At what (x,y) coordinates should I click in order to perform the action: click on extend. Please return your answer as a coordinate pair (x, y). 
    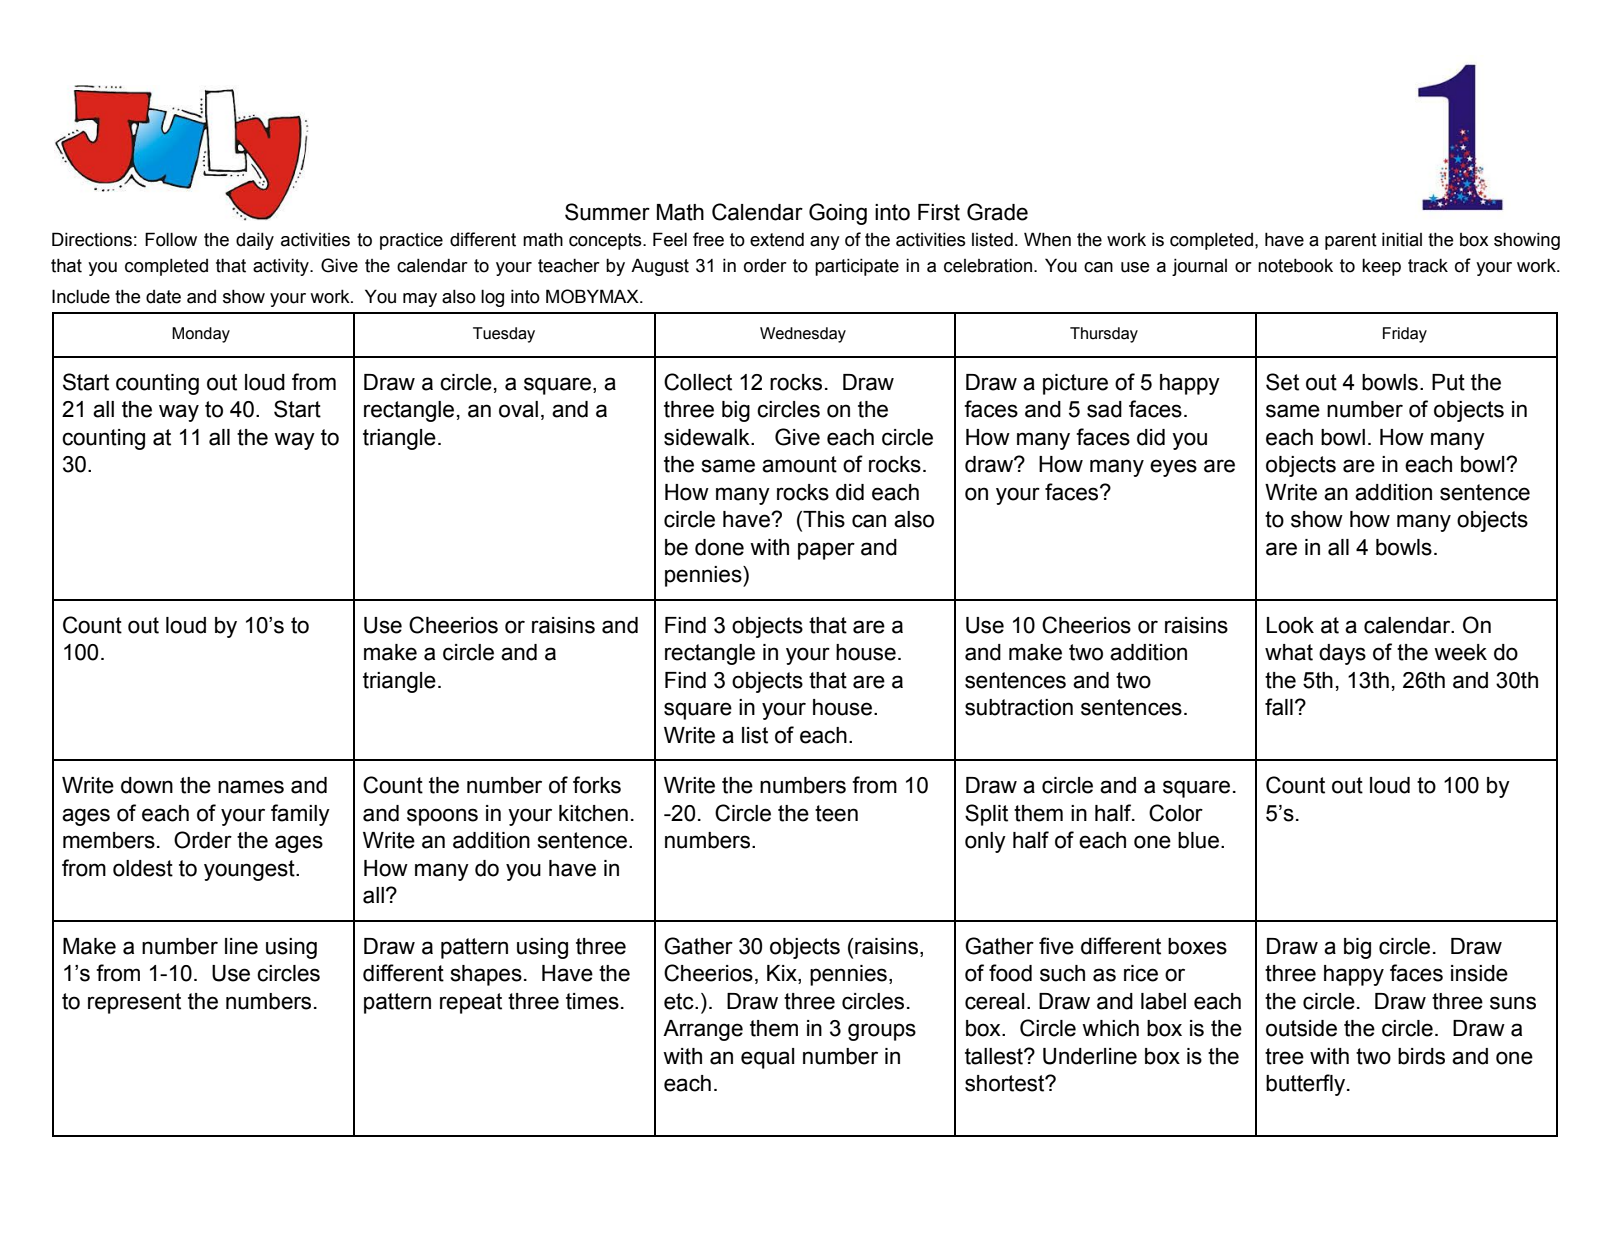
    Looking at the image, I should click on (777, 239).
